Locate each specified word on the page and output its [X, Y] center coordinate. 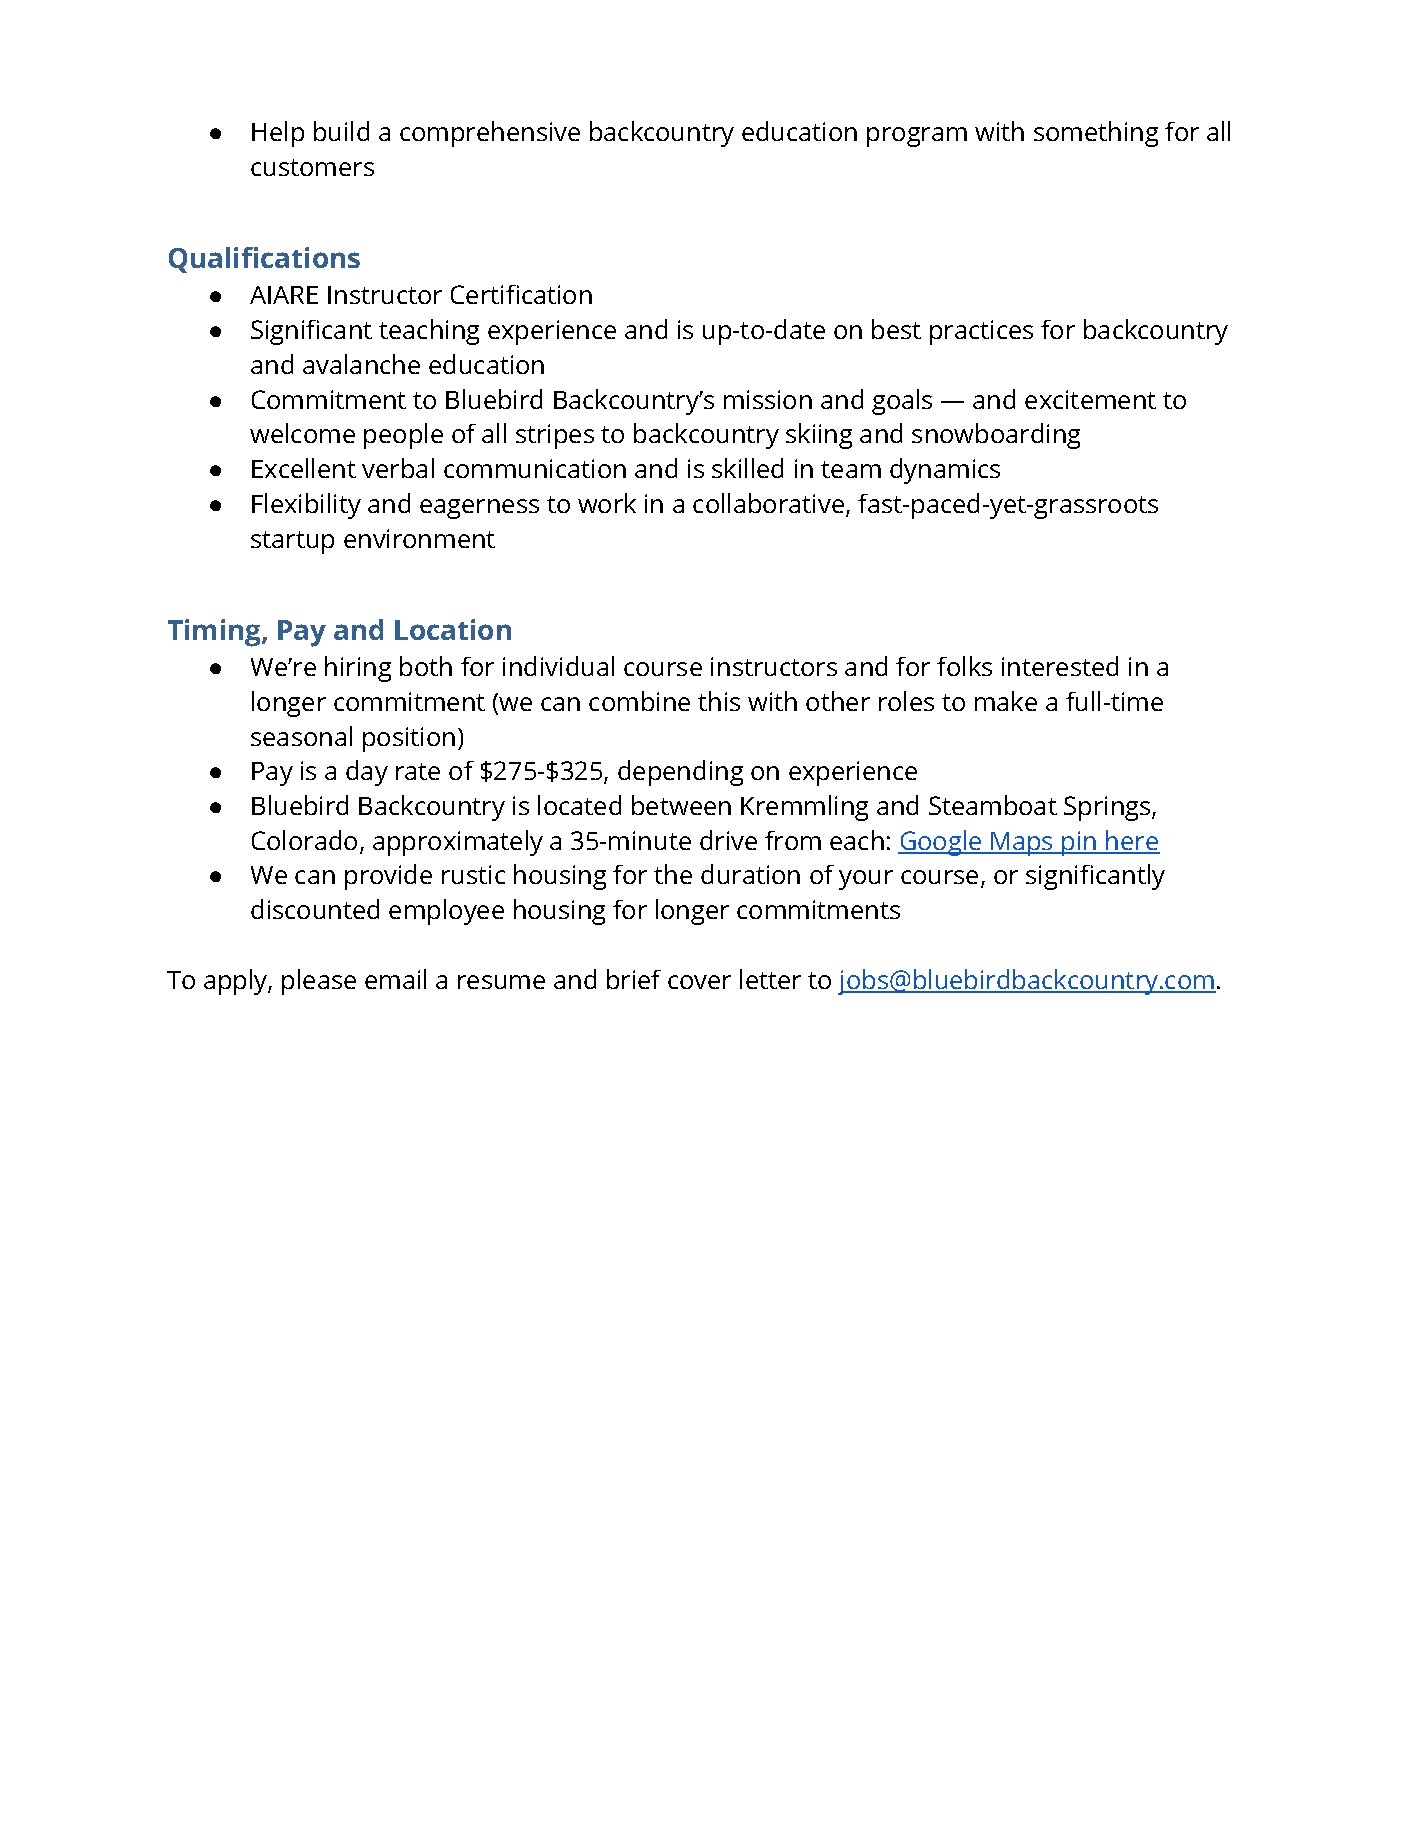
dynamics [945, 471]
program [917, 137]
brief [634, 979]
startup [292, 542]
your [866, 880]
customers [312, 167]
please [319, 982]
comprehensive [490, 134]
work [607, 503]
